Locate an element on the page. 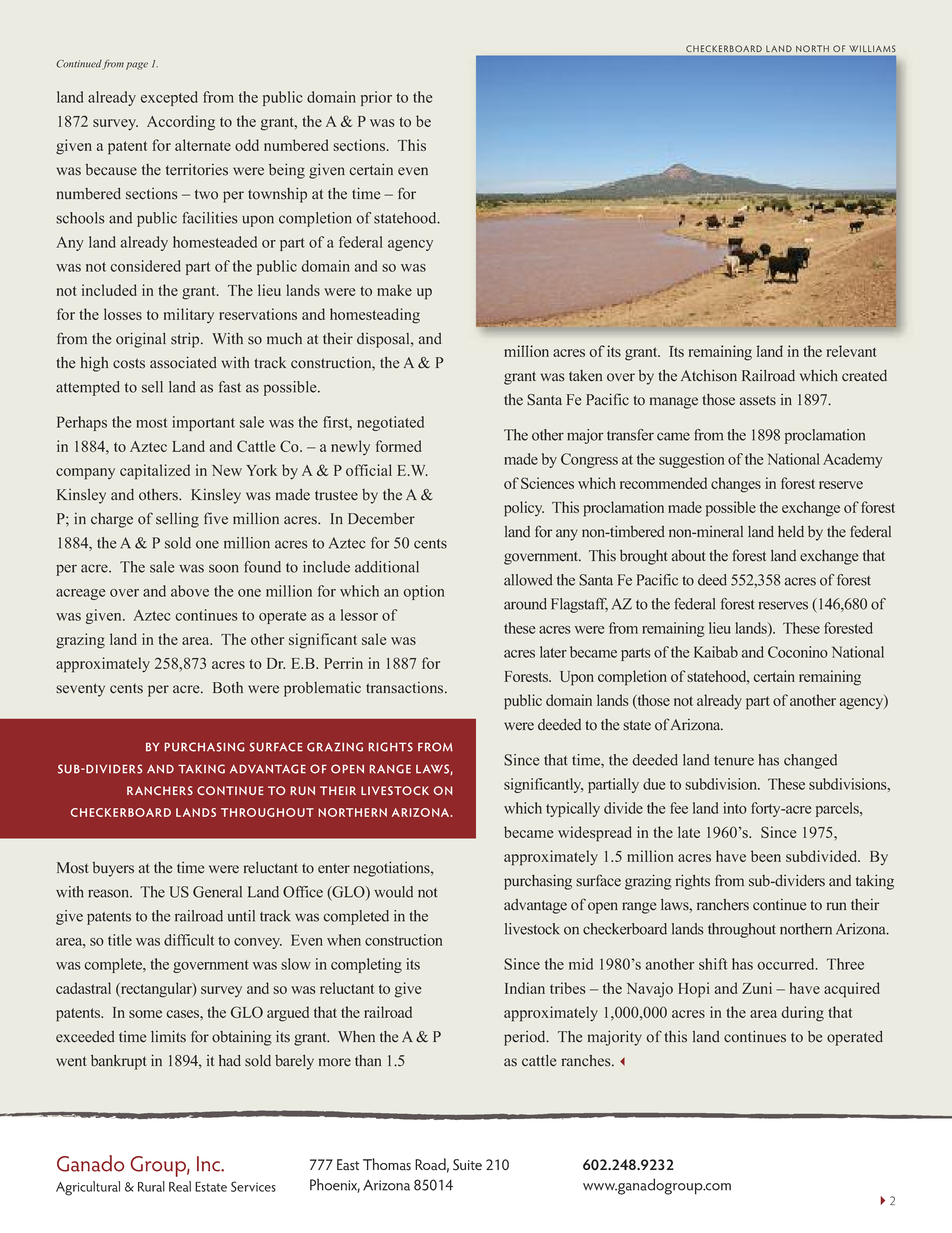  suite is located at coordinates (467, 1165).
